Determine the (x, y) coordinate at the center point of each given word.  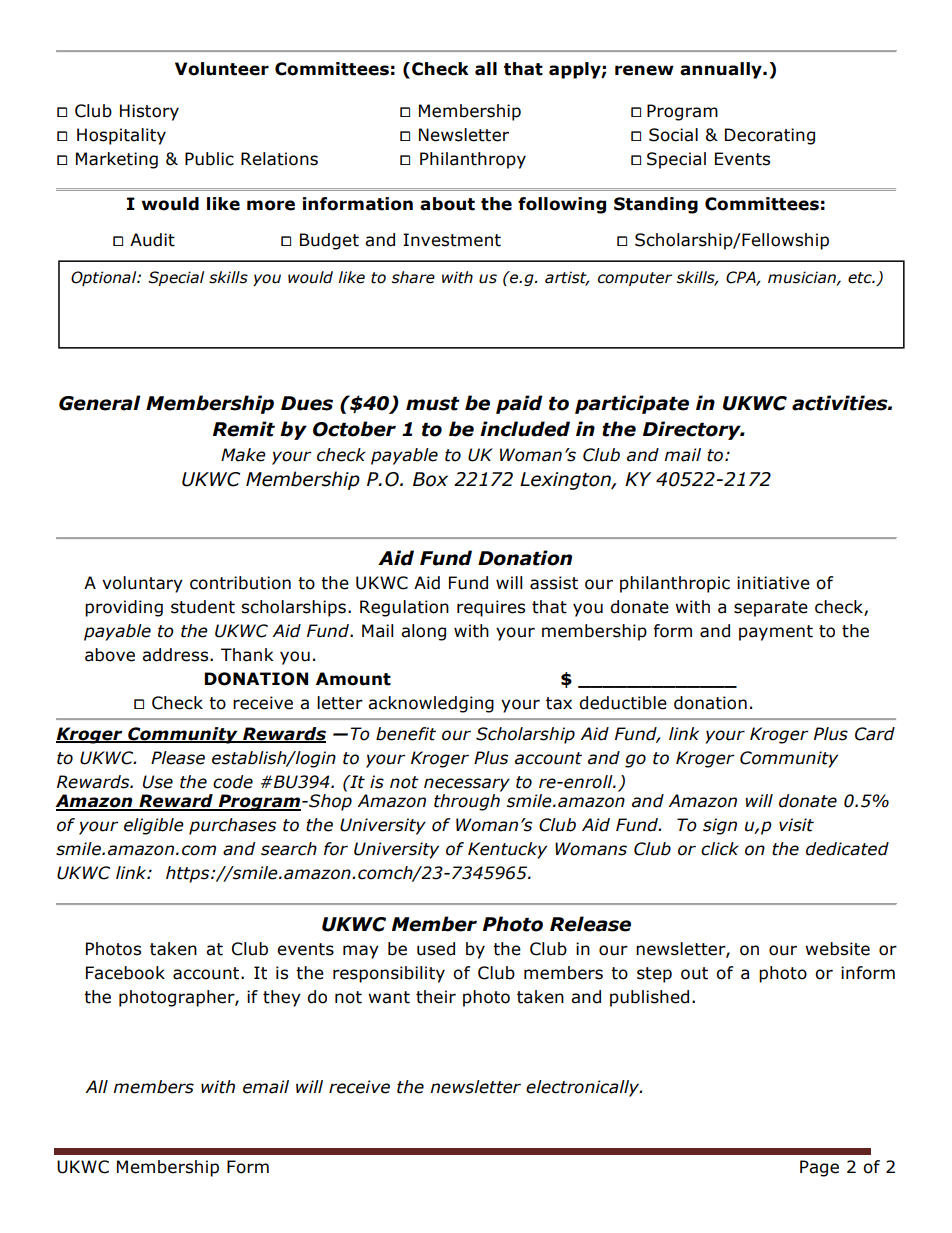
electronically (584, 1088)
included (525, 429)
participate (632, 404)
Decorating (770, 136)
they (282, 998)
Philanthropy (473, 160)
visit (796, 825)
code (233, 782)
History (149, 112)
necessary (467, 785)
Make (243, 455)
